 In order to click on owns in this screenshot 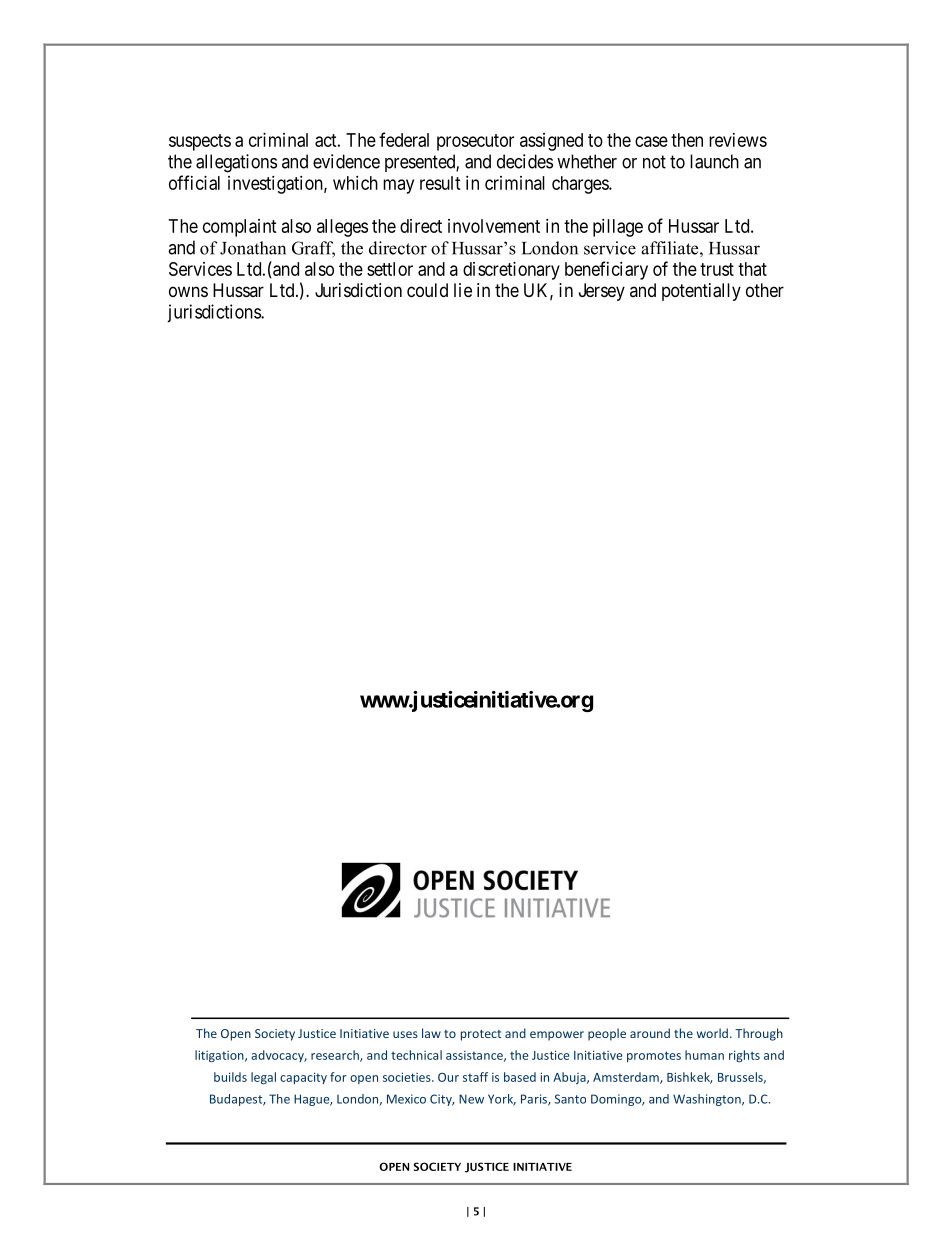, I will do `click(188, 291)`.
